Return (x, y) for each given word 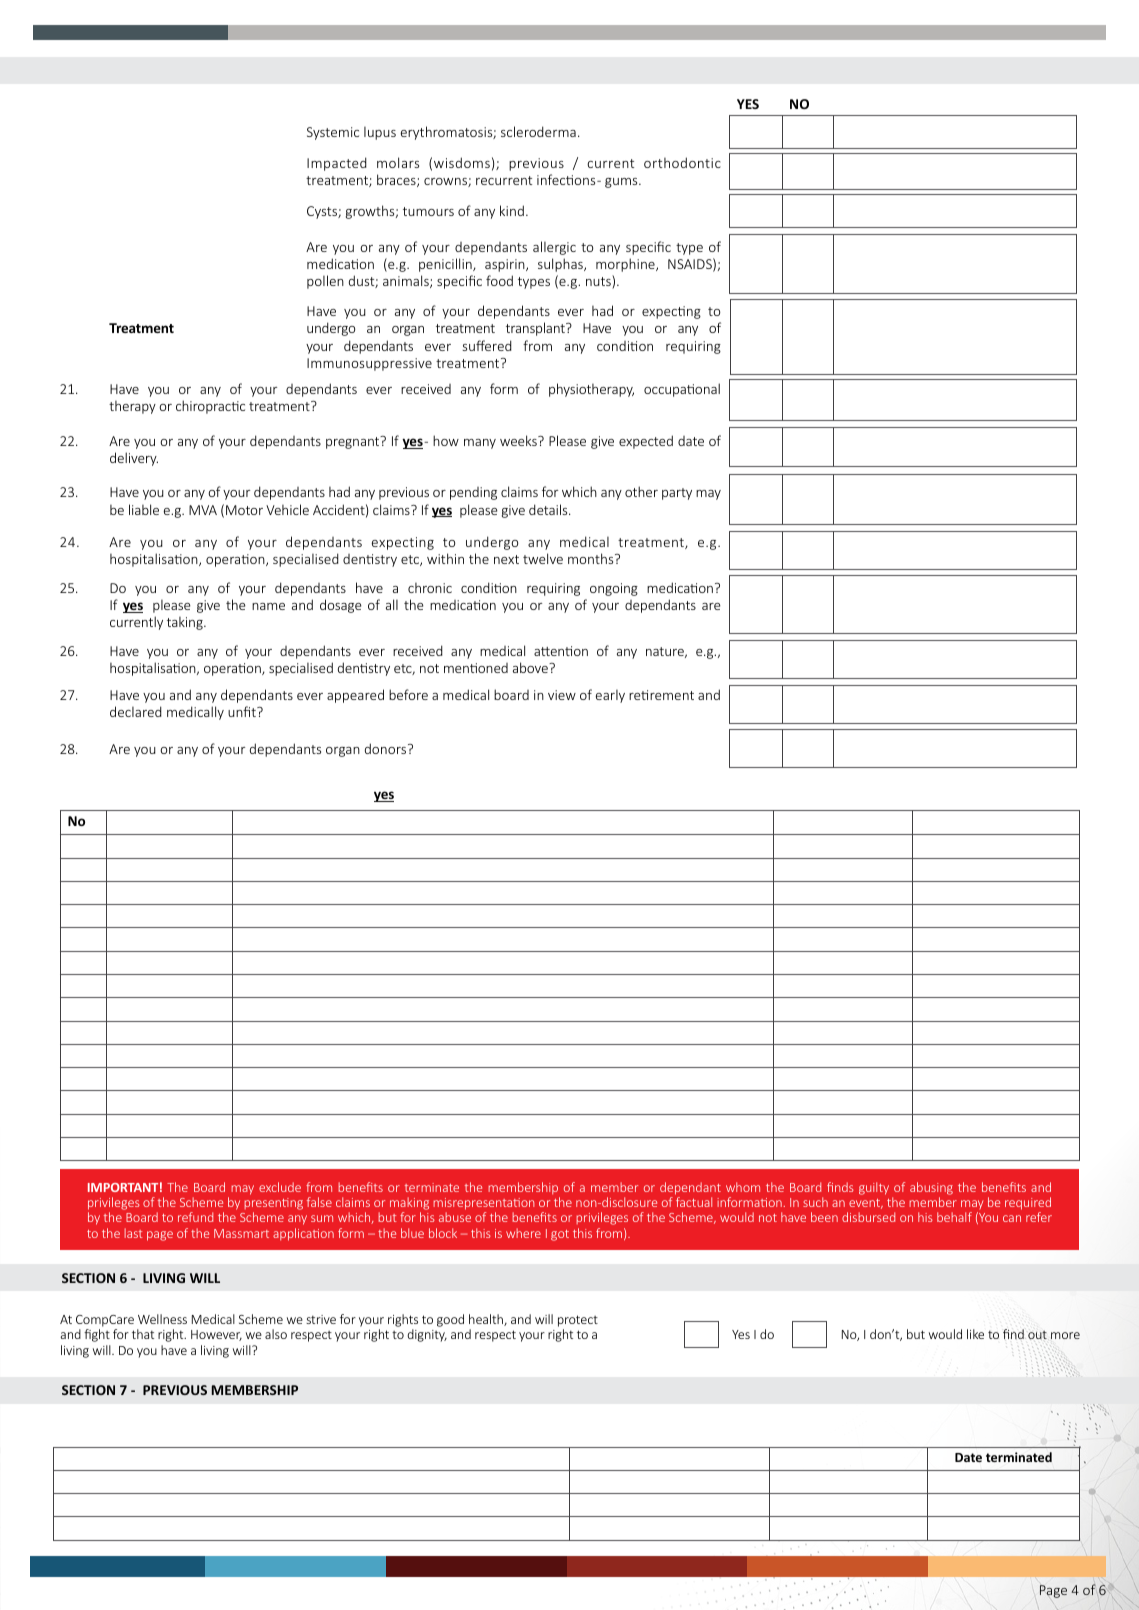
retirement (661, 695)
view (562, 695)
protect (578, 1322)
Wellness (162, 1319)
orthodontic (682, 162)
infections (567, 179)
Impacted (337, 164)
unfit (243, 711)
